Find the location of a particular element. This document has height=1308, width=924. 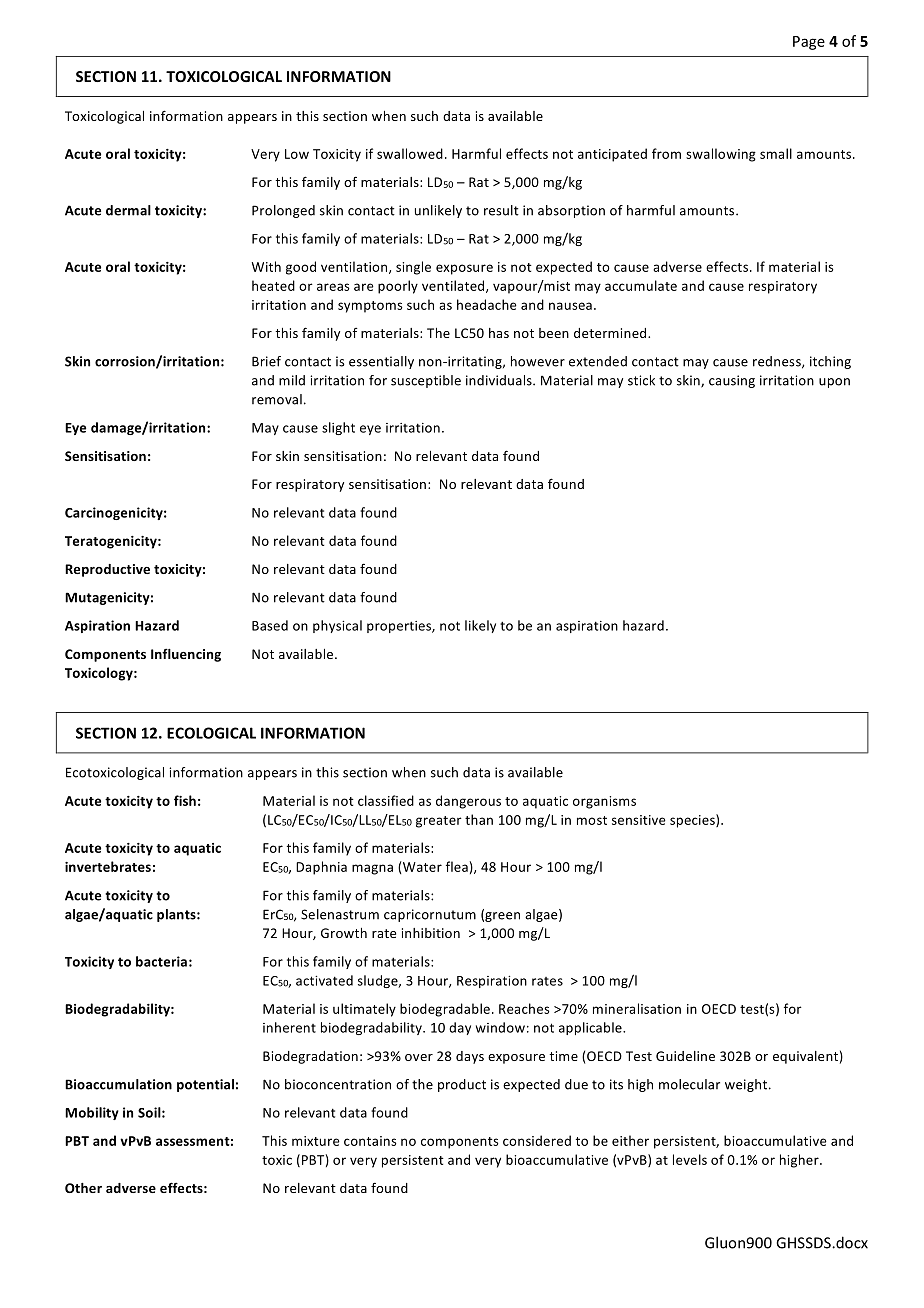

bacteria is located at coordinates (161, 961).
